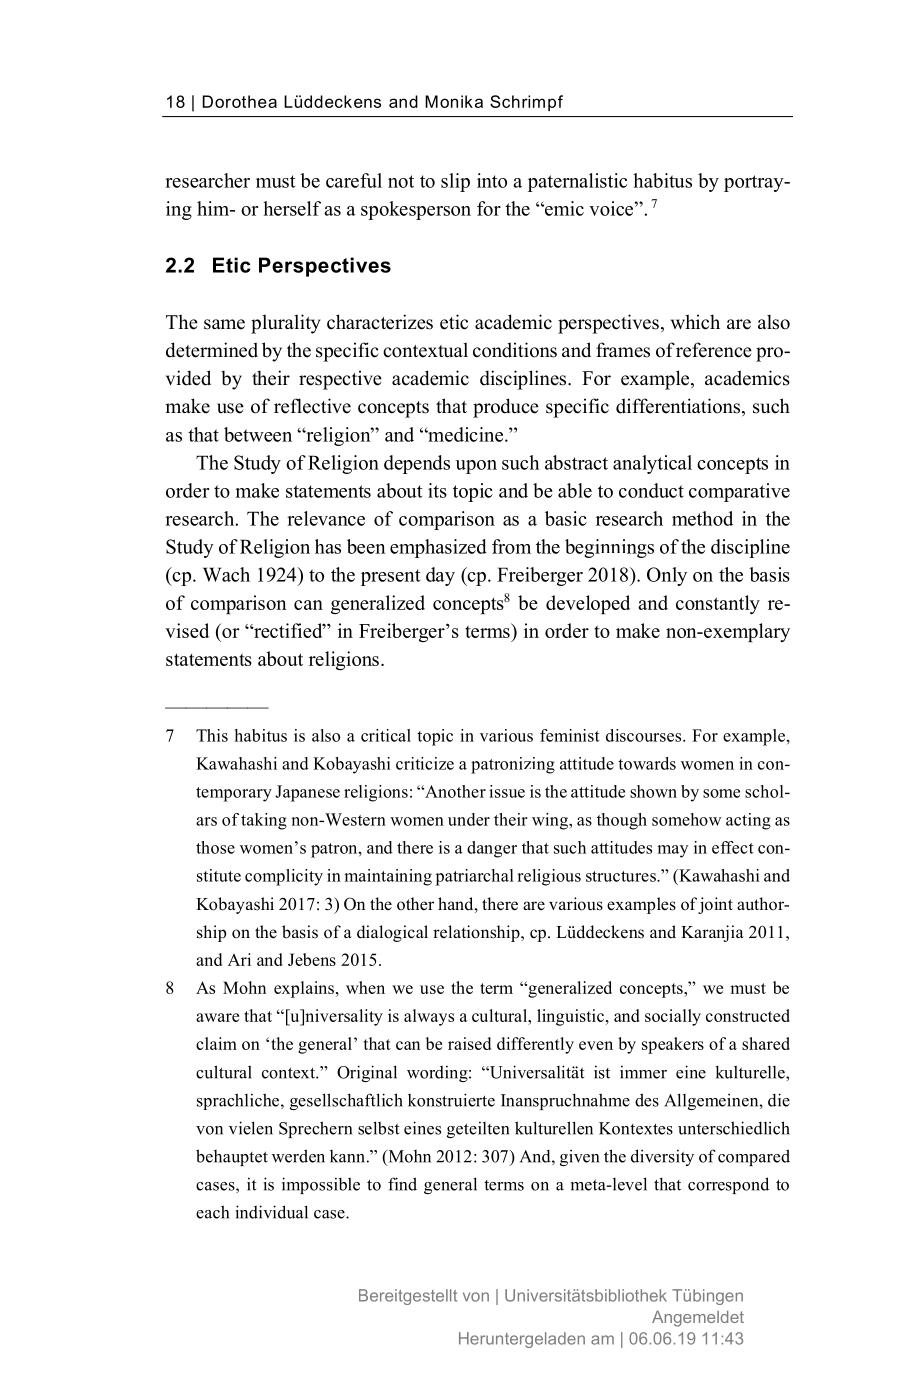 The width and height of the screenshot is (906, 1377). I want to click on day, so click(440, 576).
